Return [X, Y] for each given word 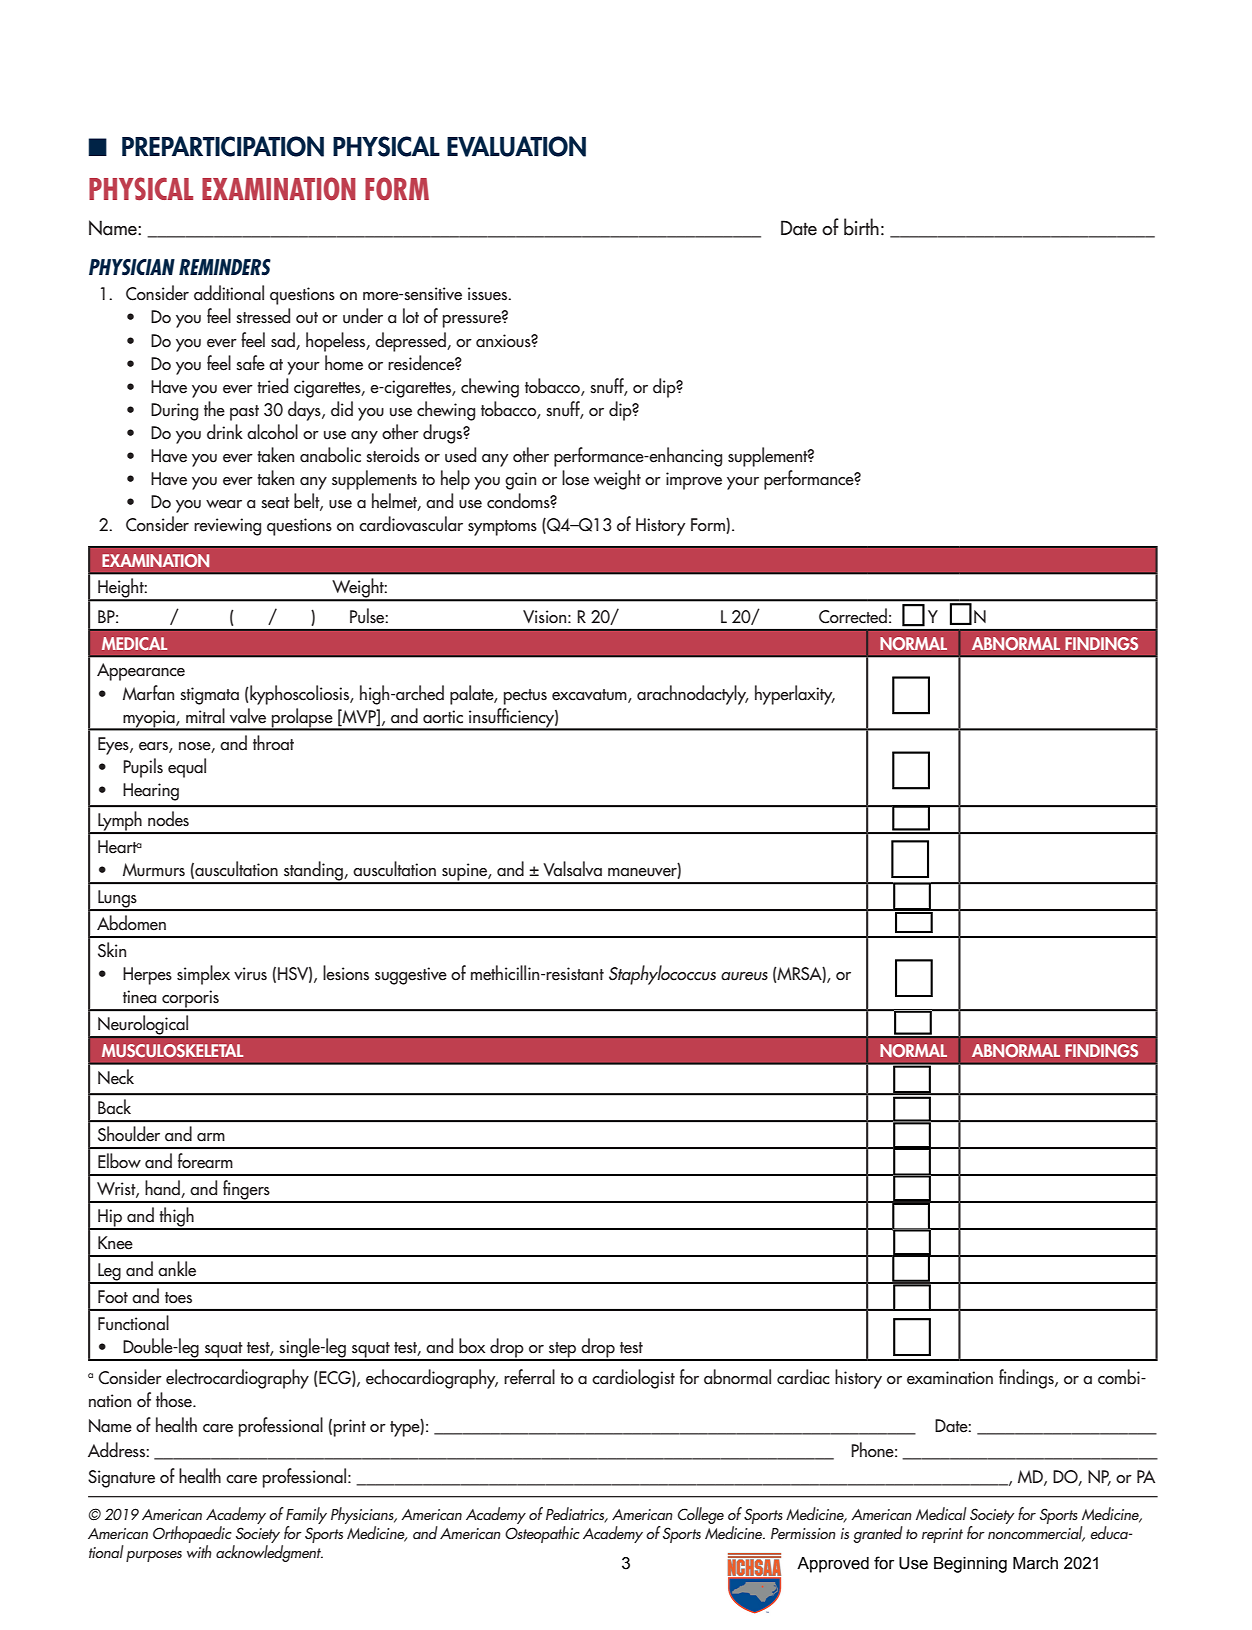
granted [878, 1534]
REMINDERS [225, 267]
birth [861, 227]
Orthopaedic [193, 1536]
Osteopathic [542, 1534]
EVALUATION [516, 146]
